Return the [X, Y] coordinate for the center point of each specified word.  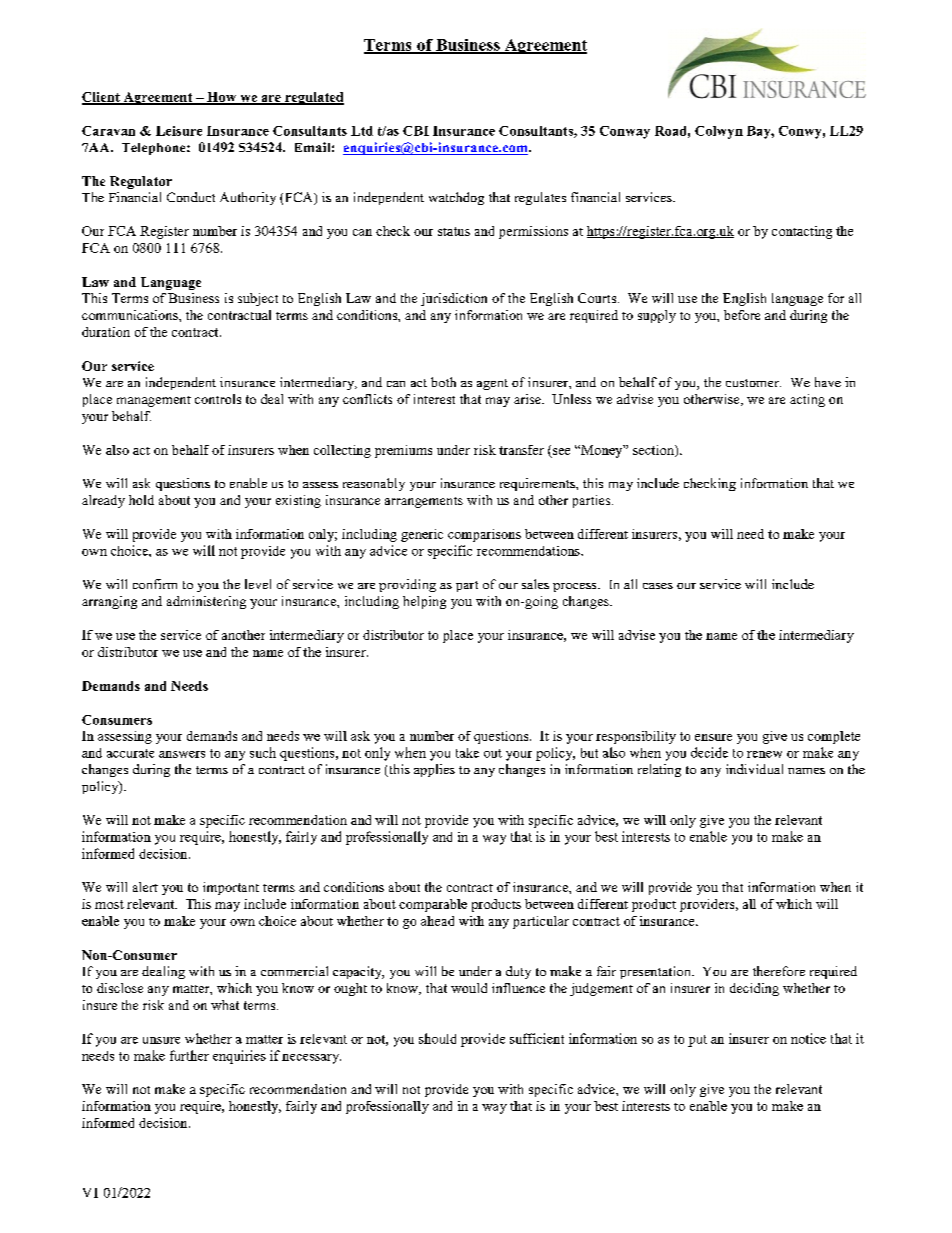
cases [658, 586]
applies [434, 770]
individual [754, 769]
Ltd [362, 131]
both [443, 382]
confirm [155, 584]
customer [753, 383]
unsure [161, 1040]
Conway [625, 132]
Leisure [179, 131]
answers [182, 754]
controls [218, 399]
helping [424, 602]
